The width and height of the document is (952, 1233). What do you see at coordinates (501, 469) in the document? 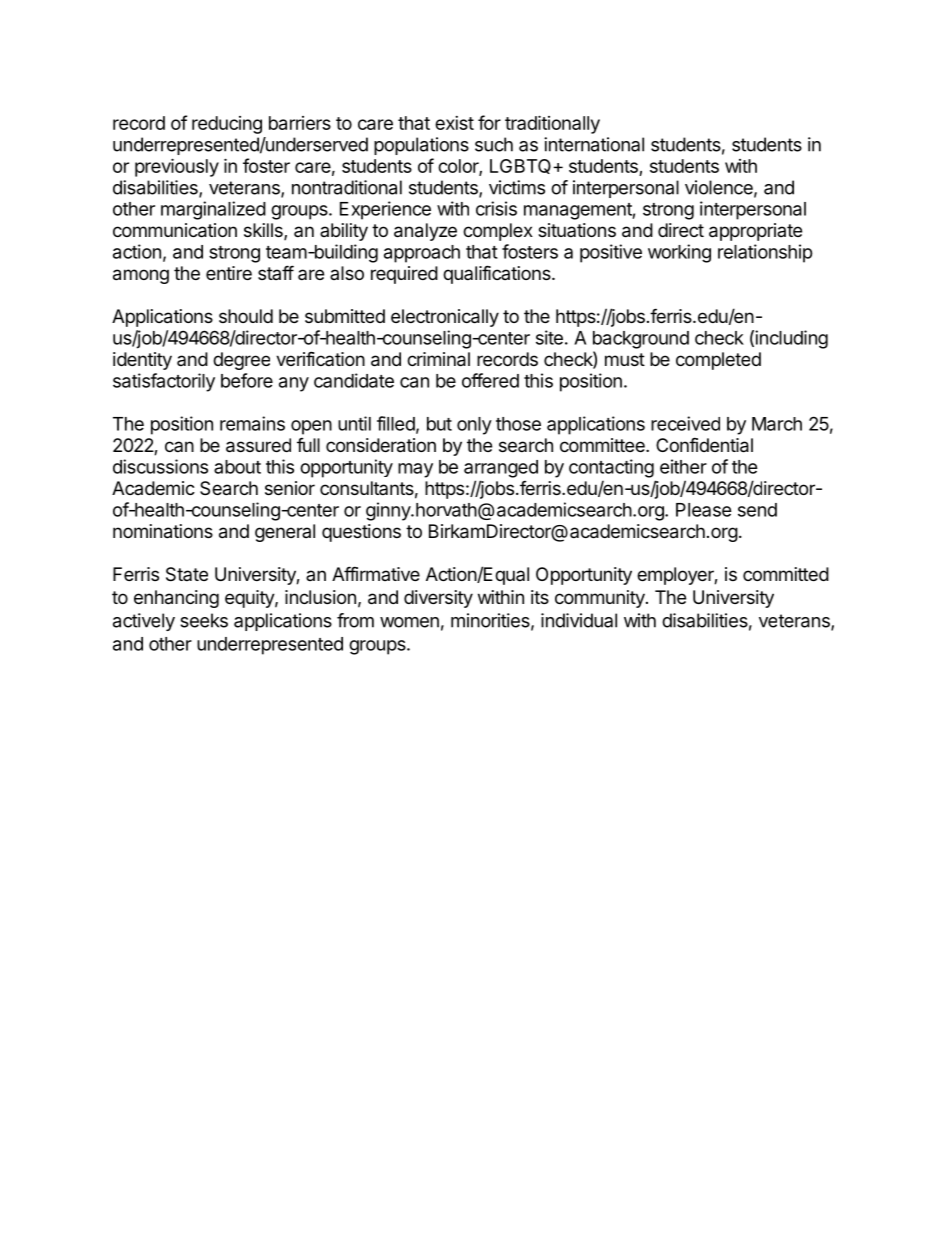
I see `arranged` at bounding box center [501, 469].
